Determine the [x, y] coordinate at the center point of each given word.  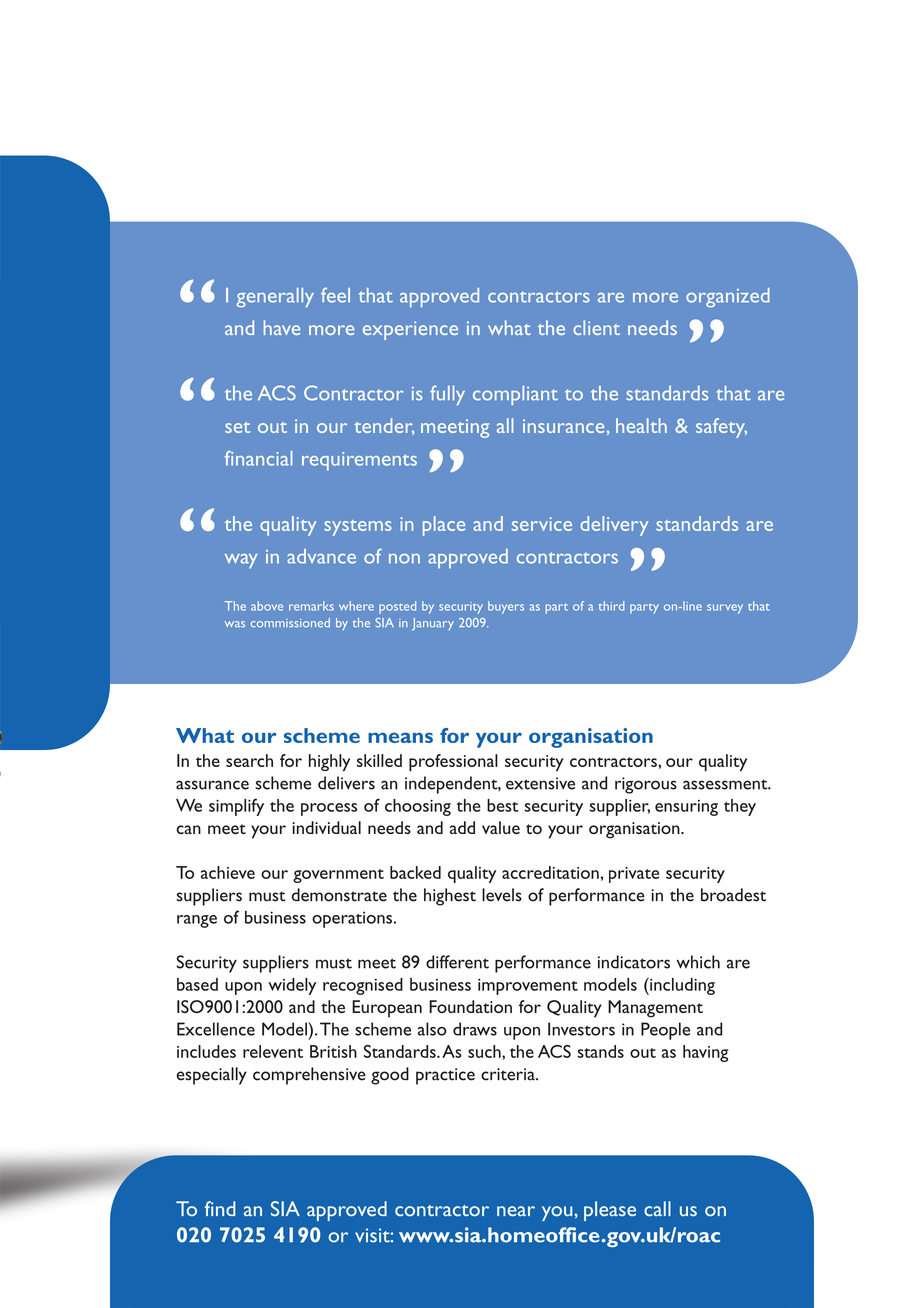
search [249, 760]
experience [410, 330]
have [282, 327]
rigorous [646, 785]
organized [728, 298]
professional [453, 762]
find [220, 1208]
